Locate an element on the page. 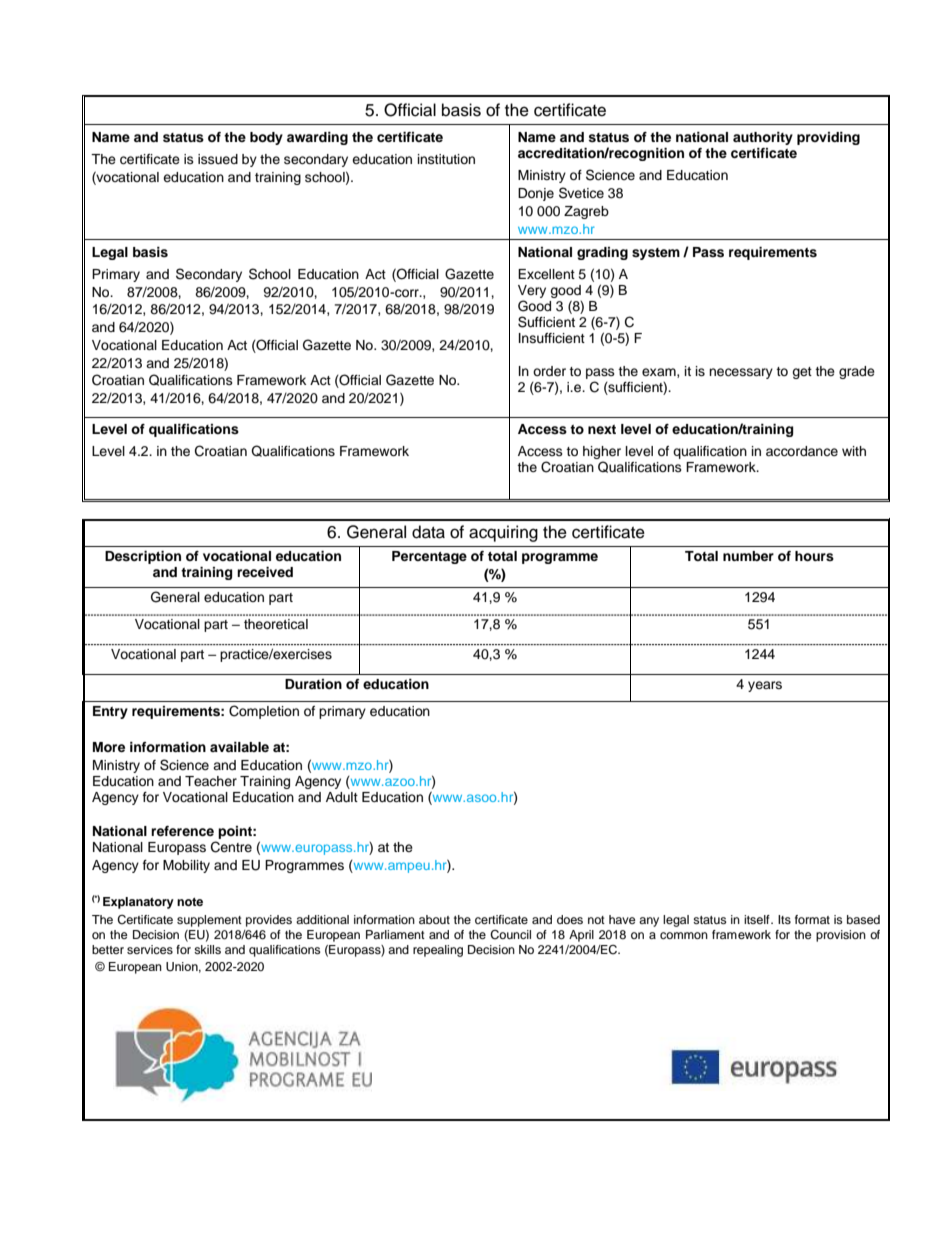 The height and width of the document is (1233, 952). authority is located at coordinates (763, 138).
